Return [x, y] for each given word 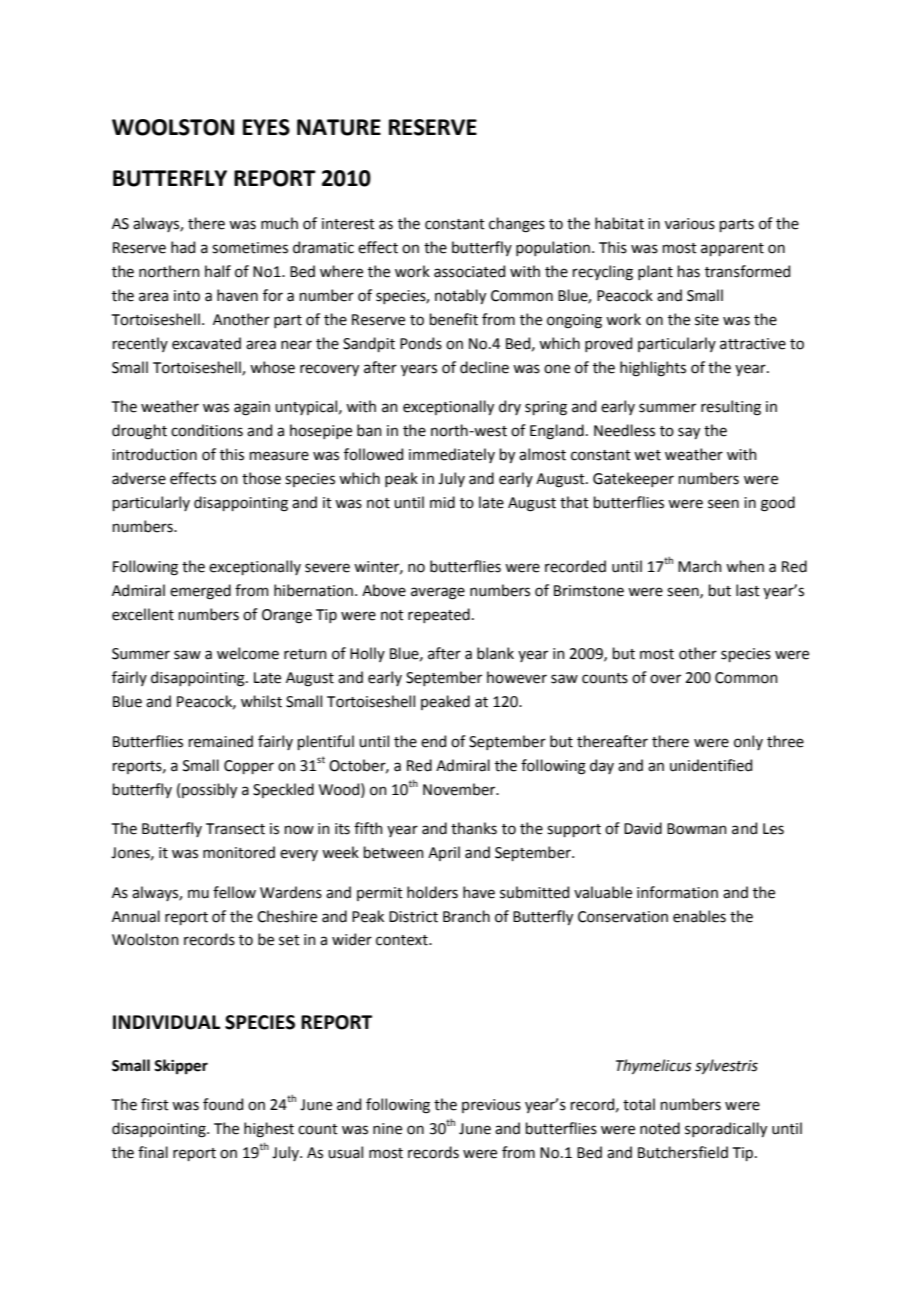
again [252, 408]
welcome [248, 653]
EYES [266, 127]
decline [484, 367]
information [677, 892]
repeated [439, 615]
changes [517, 225]
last [748, 590]
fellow [234, 892]
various [690, 224]
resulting [731, 408]
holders [432, 892]
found [223, 1104]
